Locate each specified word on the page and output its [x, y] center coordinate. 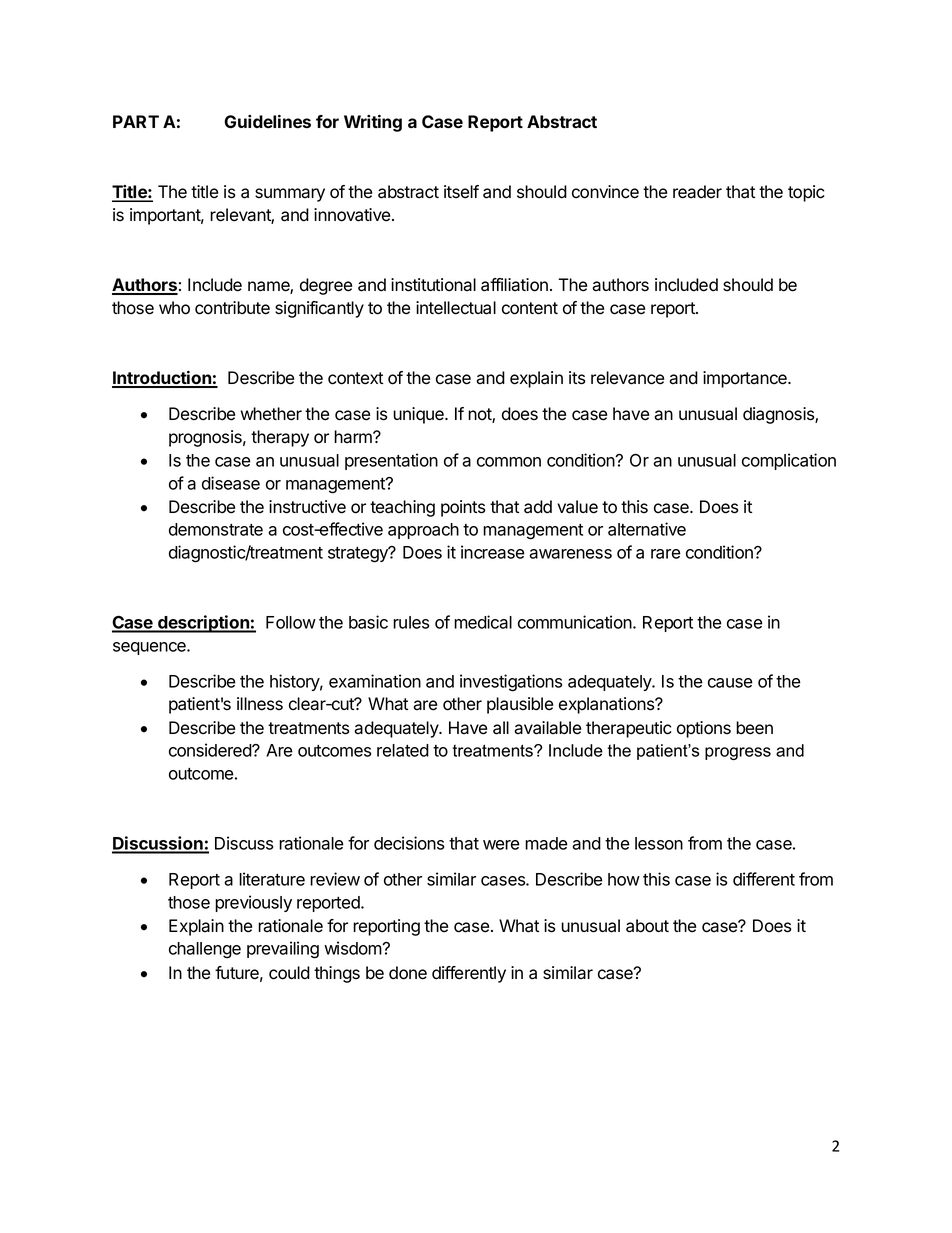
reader [697, 192]
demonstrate [216, 529]
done [408, 973]
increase [493, 552]
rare [666, 554]
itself [461, 192]
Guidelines [267, 121]
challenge [205, 950]
